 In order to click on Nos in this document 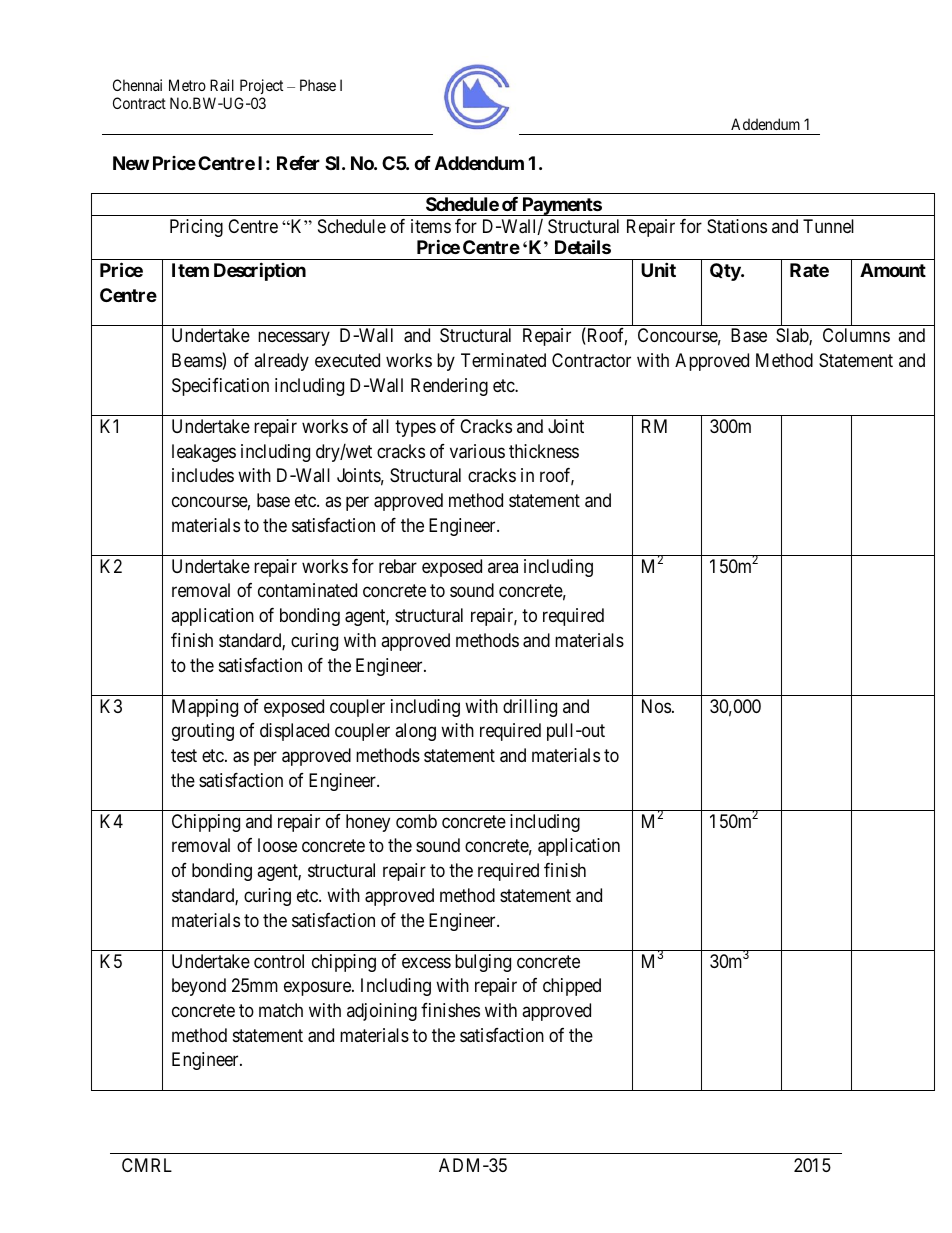, I will do `click(656, 706)`.
